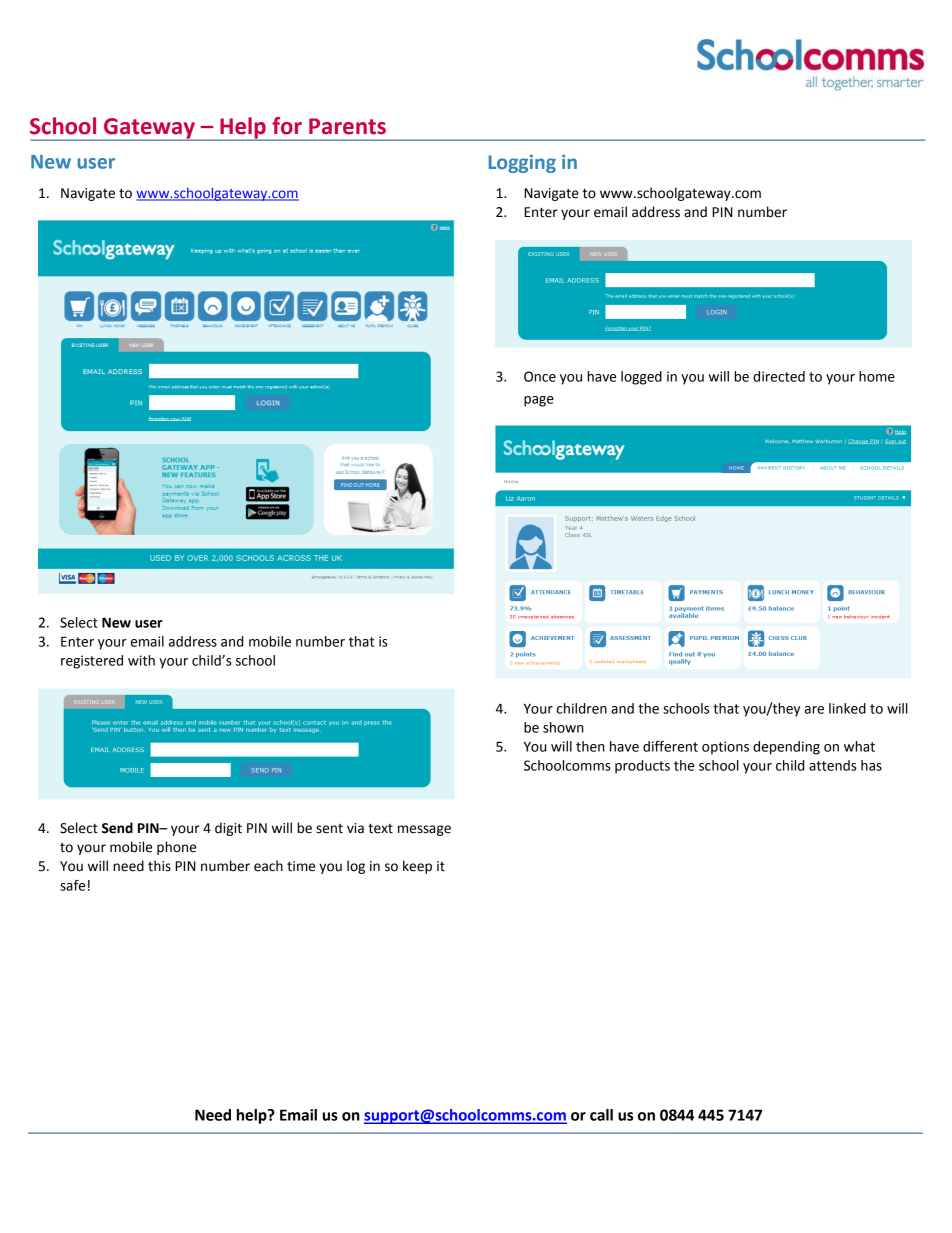 This screenshot has width=952, height=1233. Describe the element at coordinates (141, 660) in the screenshot. I see `with` at that location.
